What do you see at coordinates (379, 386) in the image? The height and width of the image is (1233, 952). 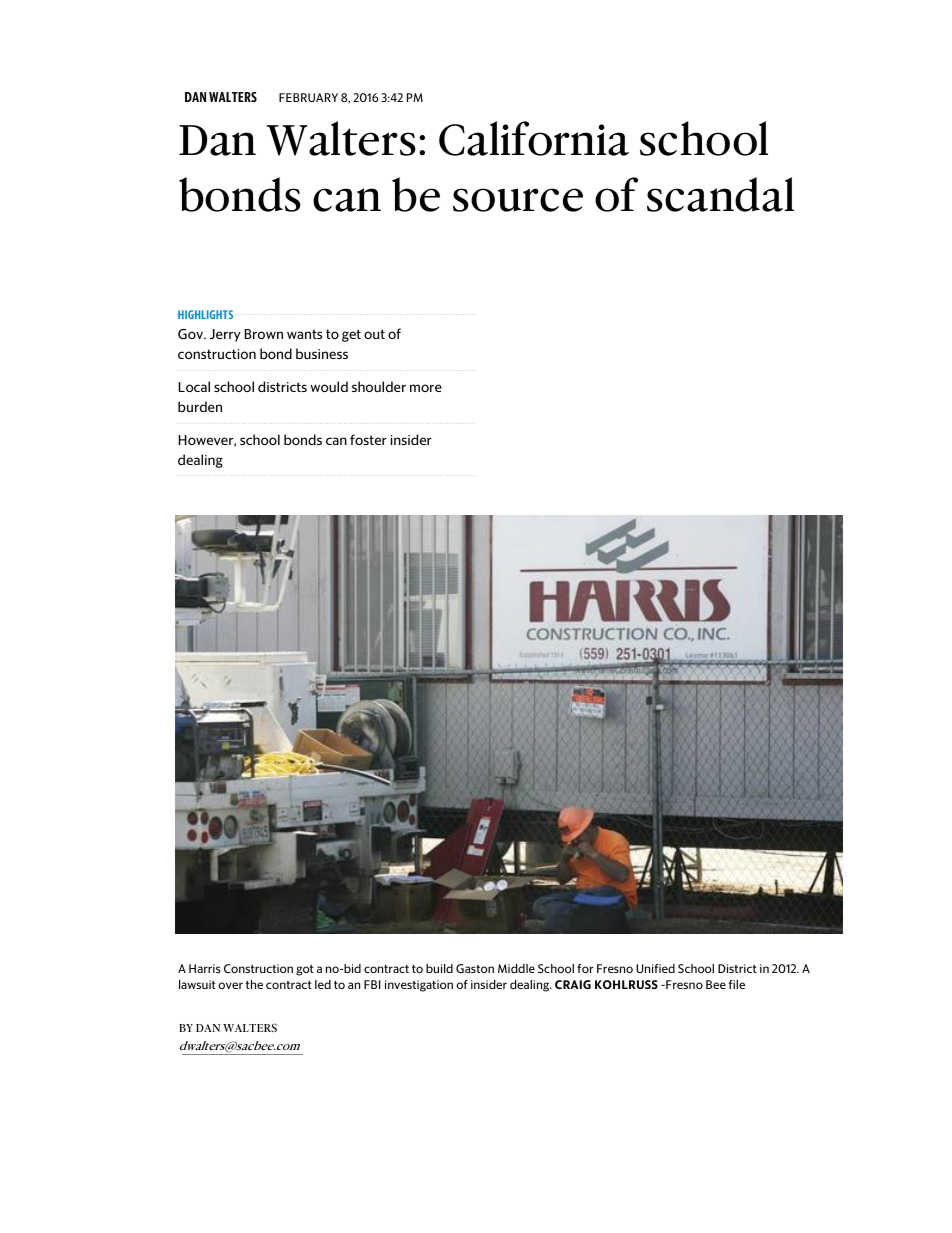 I see `shoulder` at bounding box center [379, 386].
